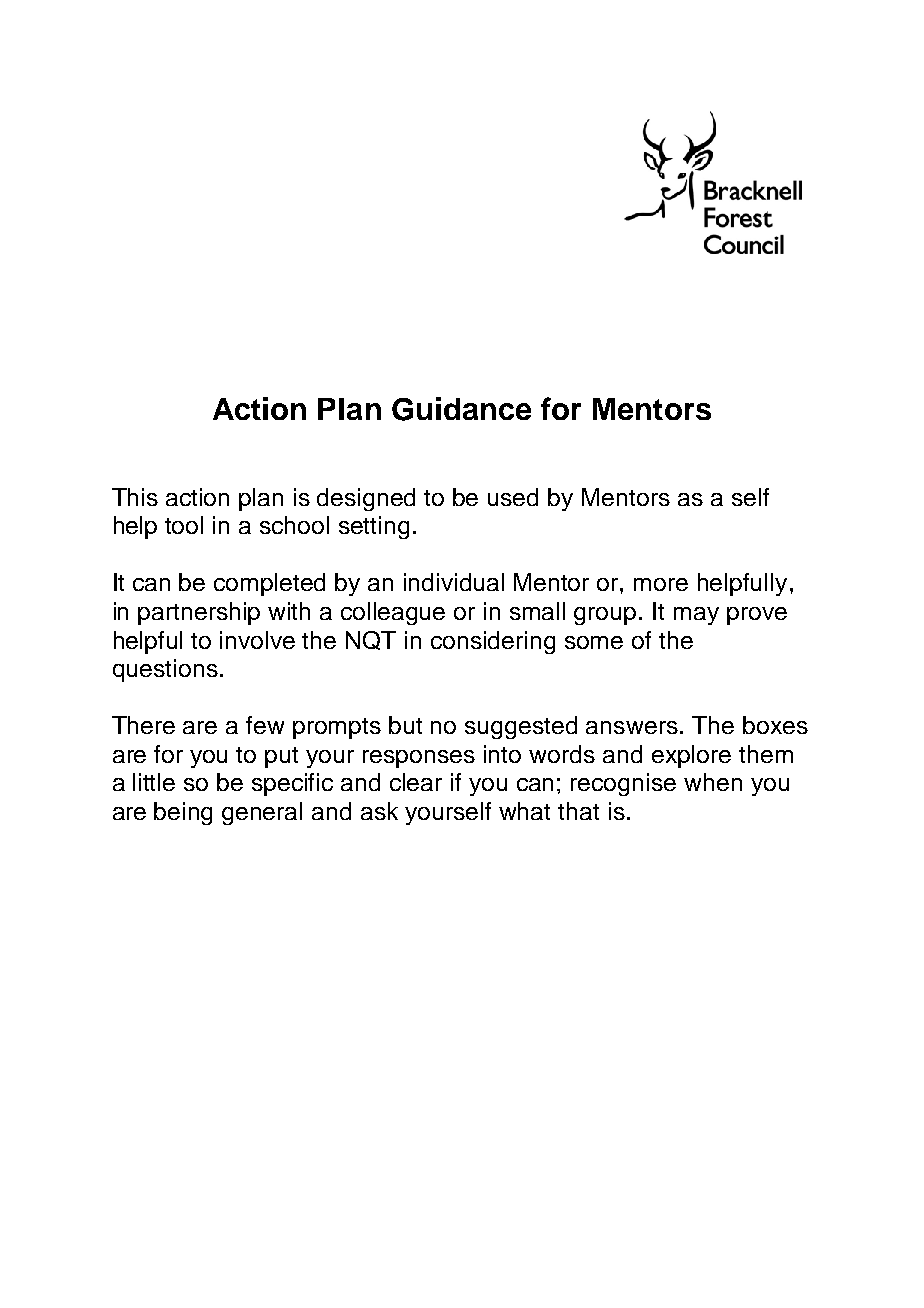  Describe the element at coordinates (696, 616) in the document. I see `may` at that location.
